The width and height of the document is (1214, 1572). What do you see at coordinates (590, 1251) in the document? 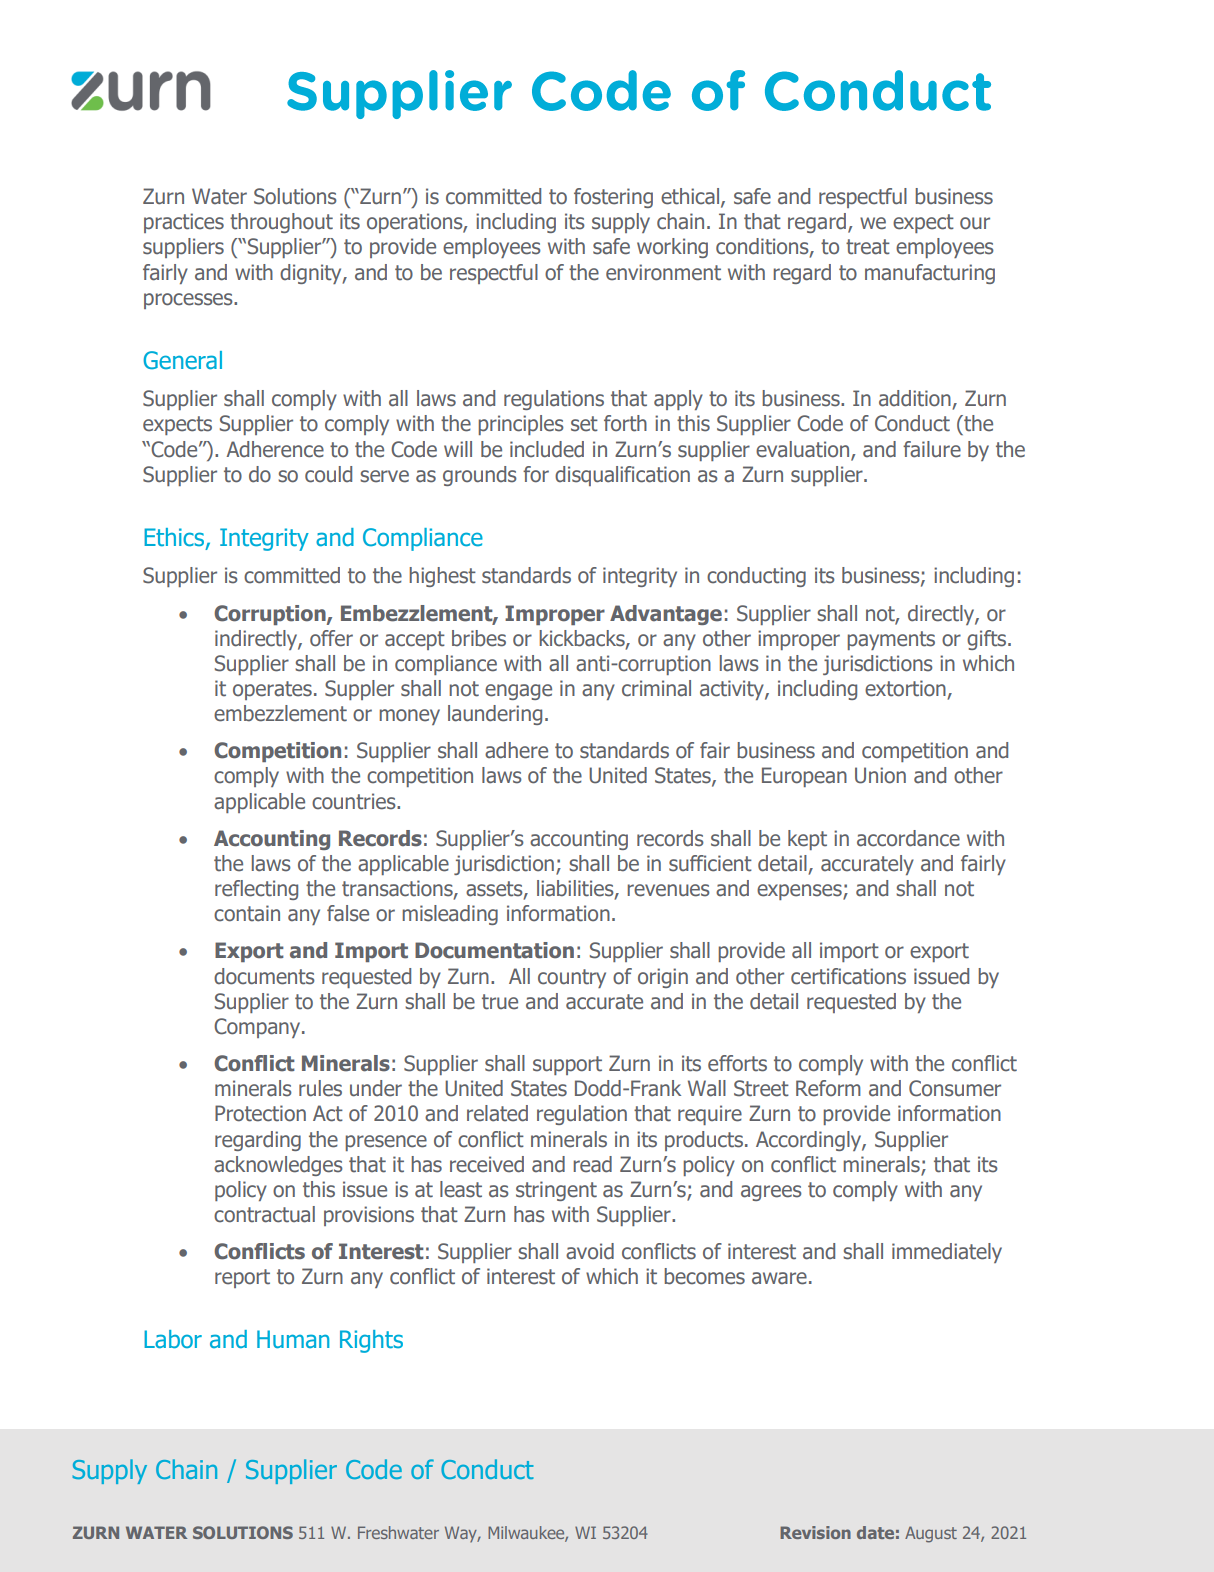
I see `avoid` at bounding box center [590, 1251].
